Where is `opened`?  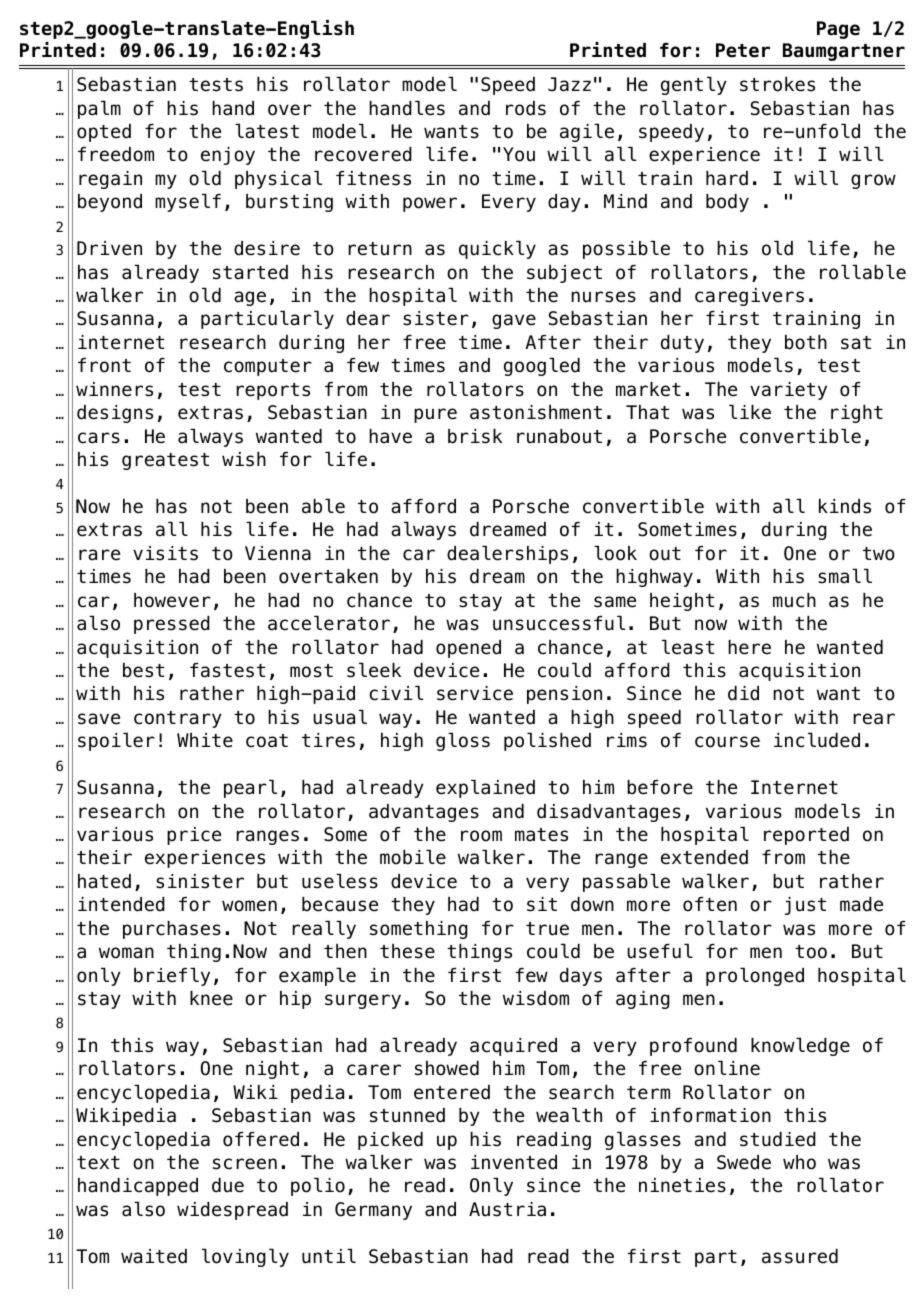 opened is located at coordinates (468, 649).
